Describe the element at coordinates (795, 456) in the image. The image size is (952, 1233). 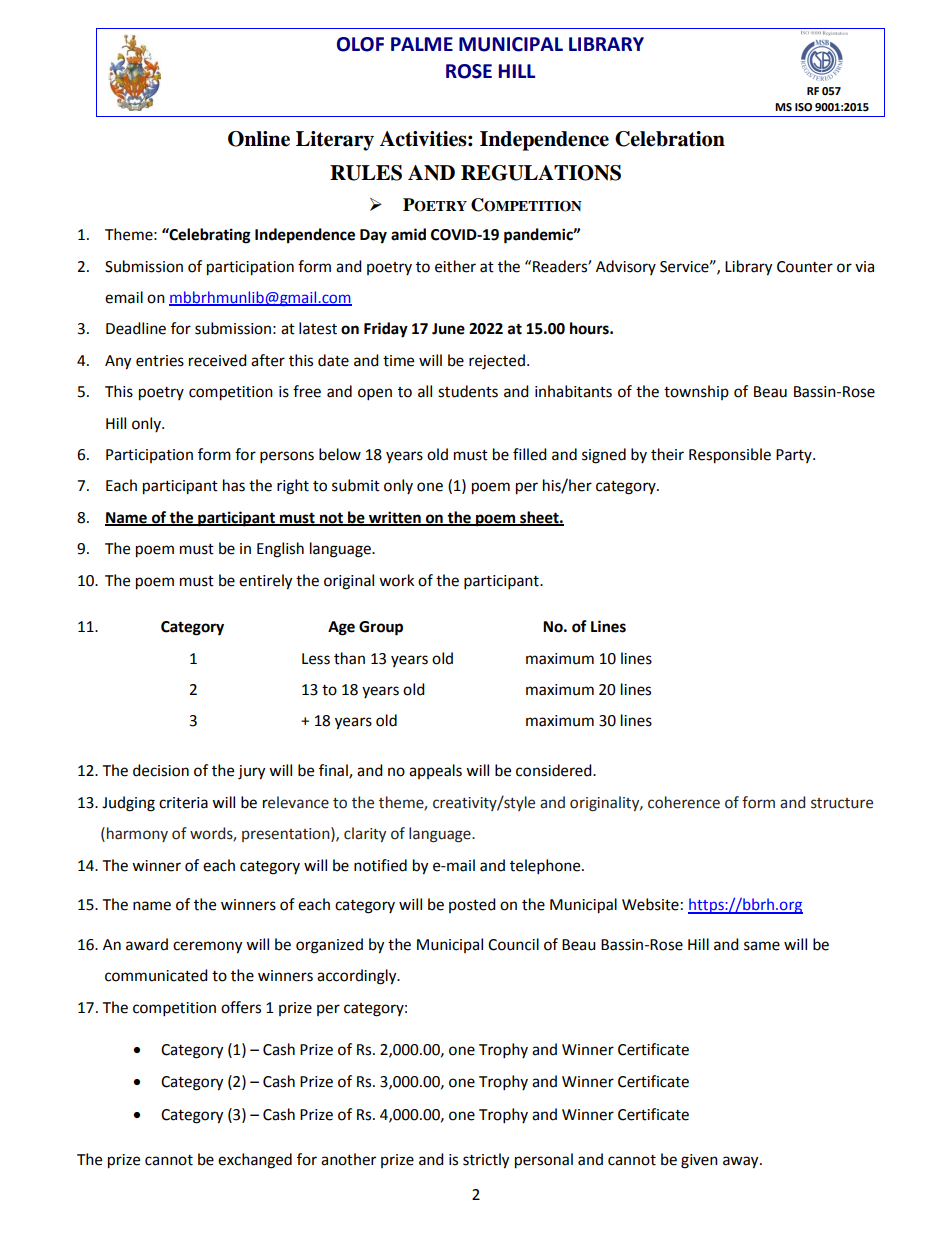
I see `Party` at that location.
